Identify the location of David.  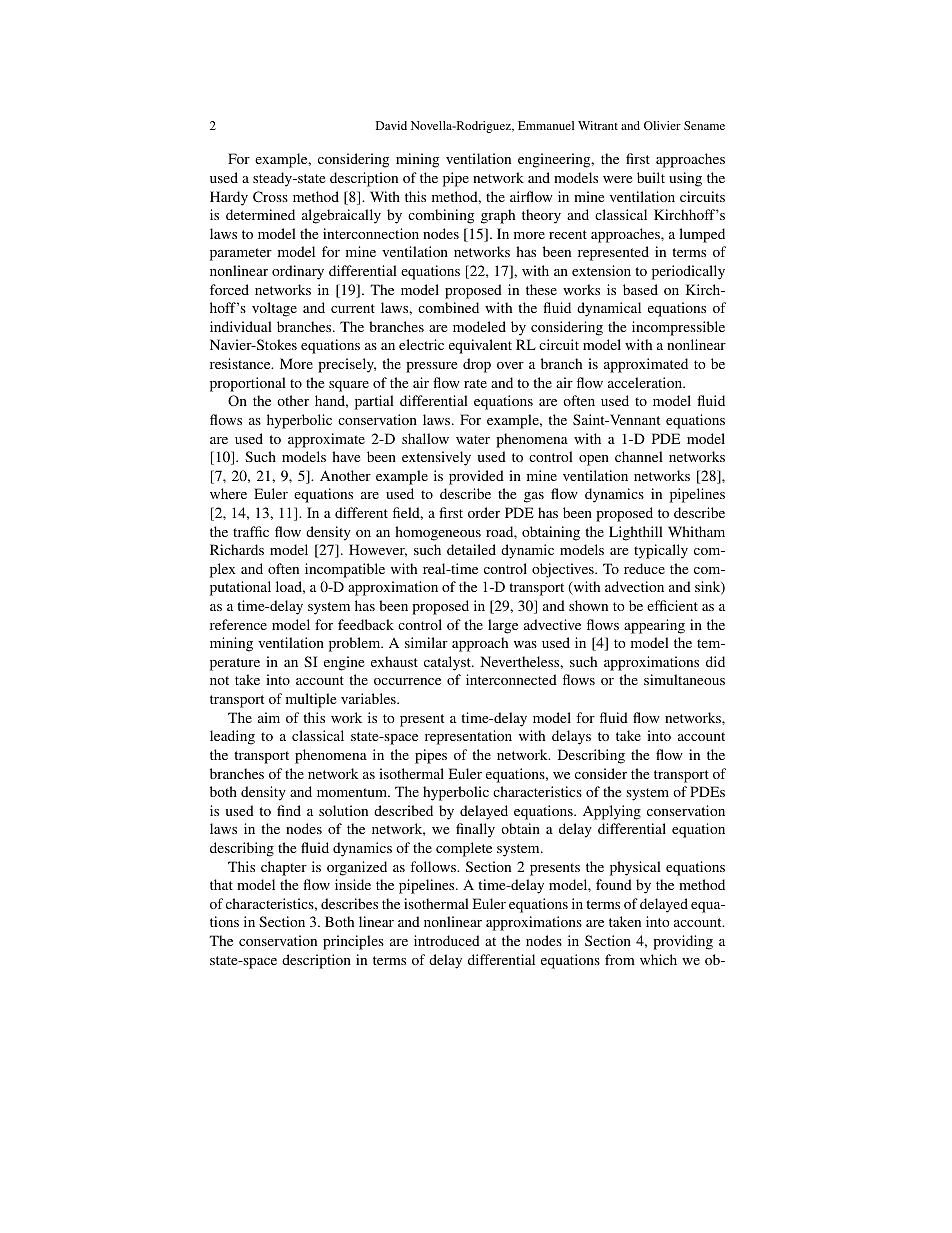
(391, 125).
